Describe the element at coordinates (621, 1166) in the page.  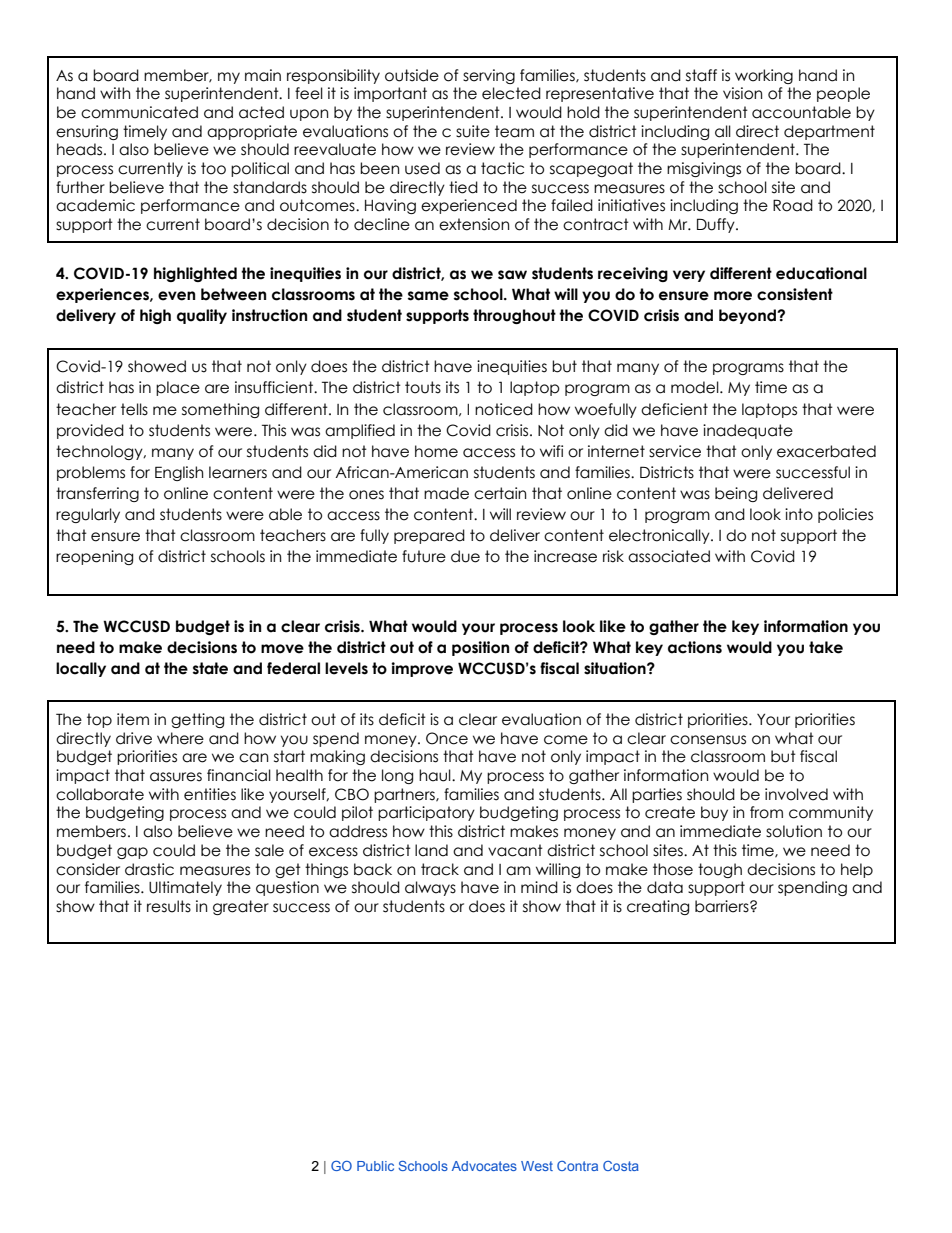
I see `Costa` at that location.
